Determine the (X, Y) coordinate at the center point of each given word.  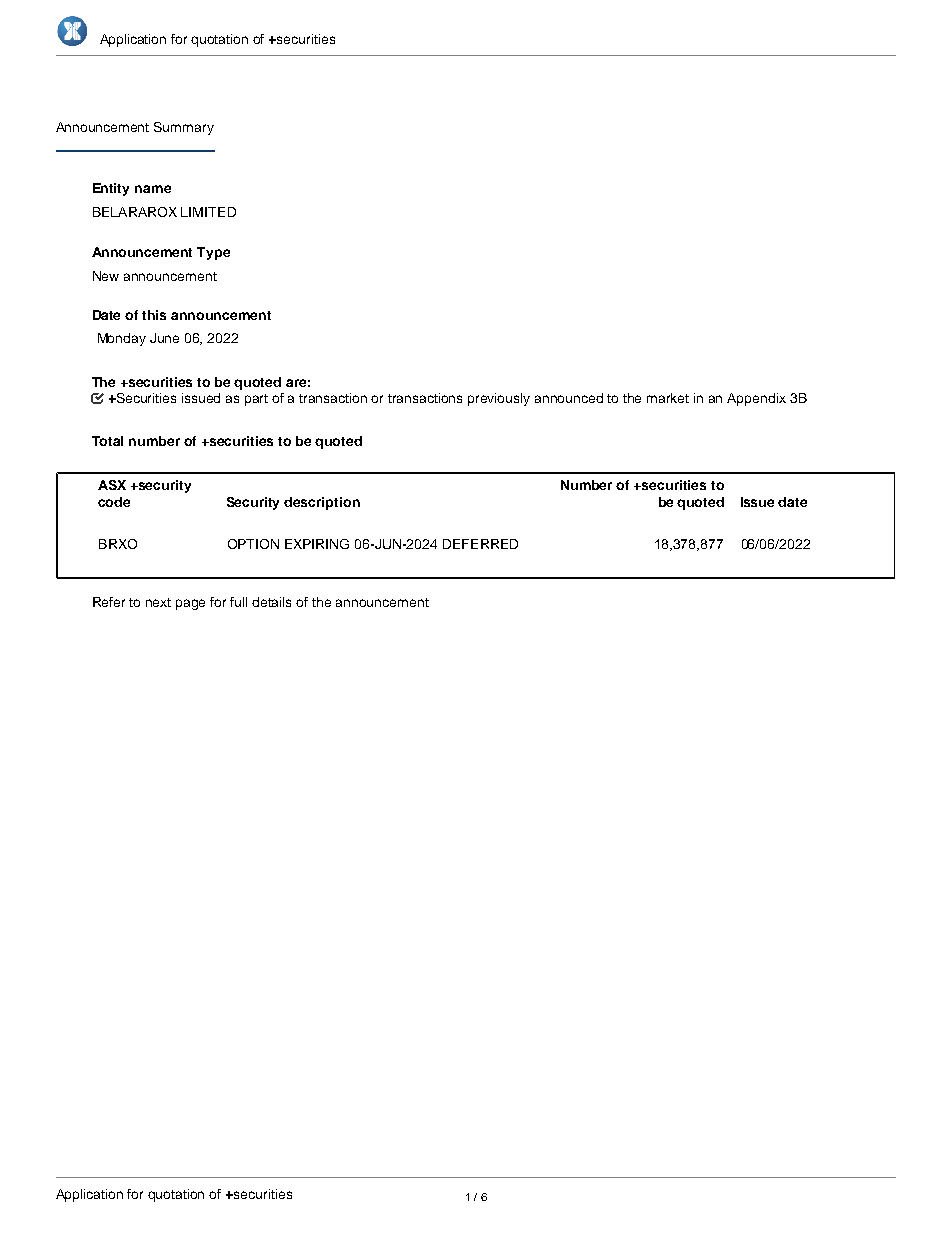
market (668, 398)
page (190, 604)
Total (107, 441)
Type (213, 253)
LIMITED (208, 212)
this (154, 315)
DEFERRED (480, 544)
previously (499, 399)
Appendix (756, 399)
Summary (184, 128)
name (153, 189)
